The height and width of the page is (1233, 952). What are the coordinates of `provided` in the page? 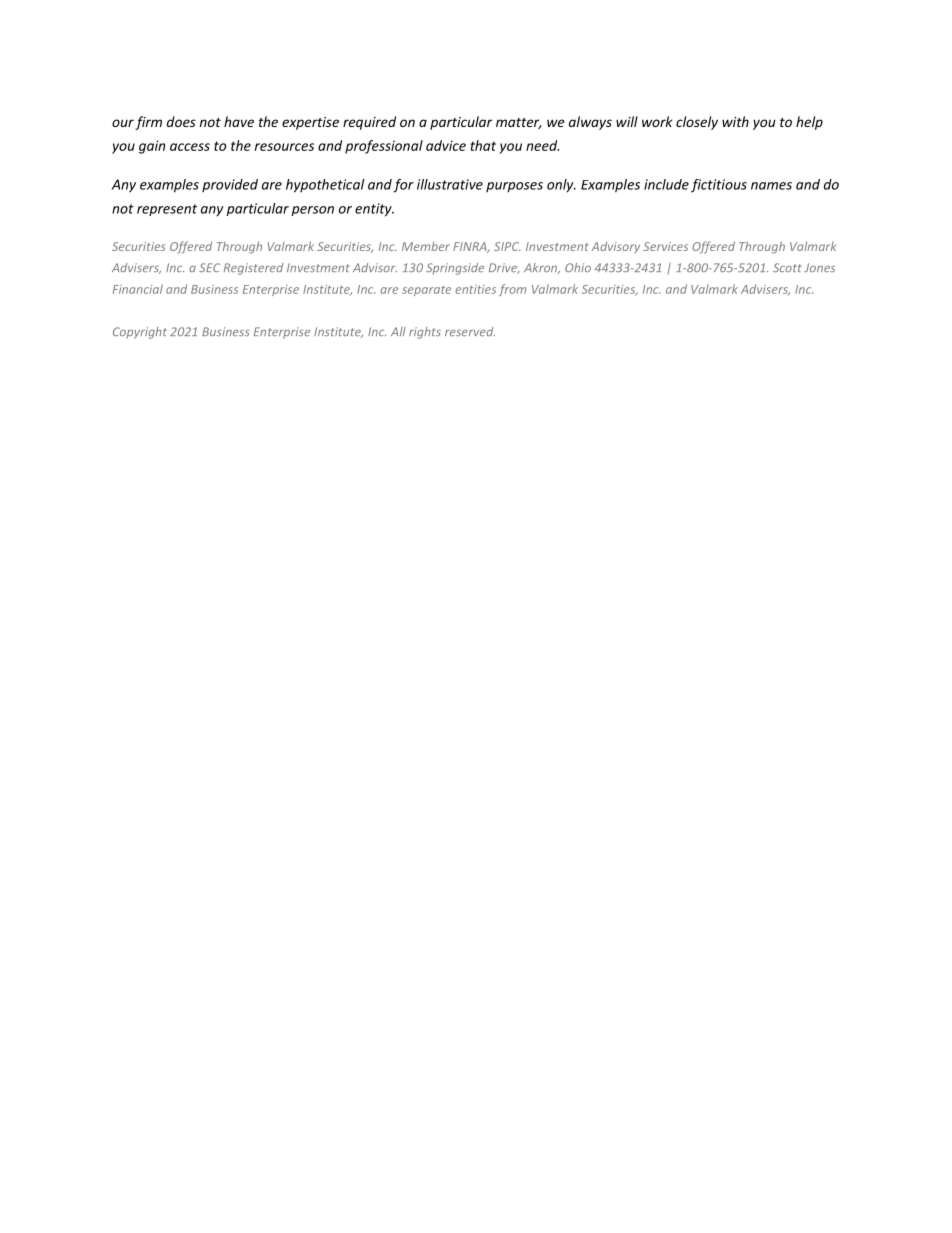 It's located at (230, 185).
